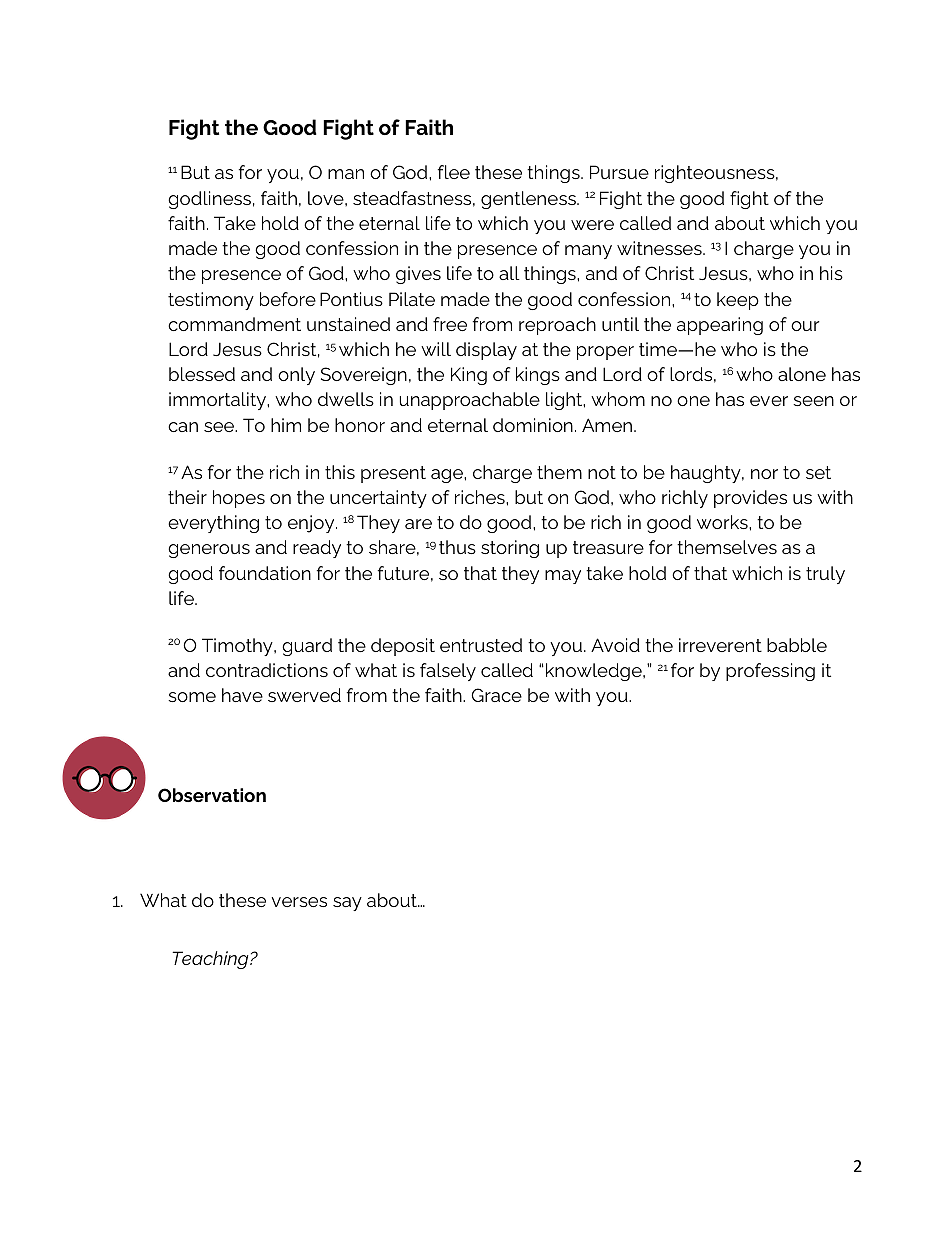  Describe the element at coordinates (723, 522) in the page. I see `works` at that location.
